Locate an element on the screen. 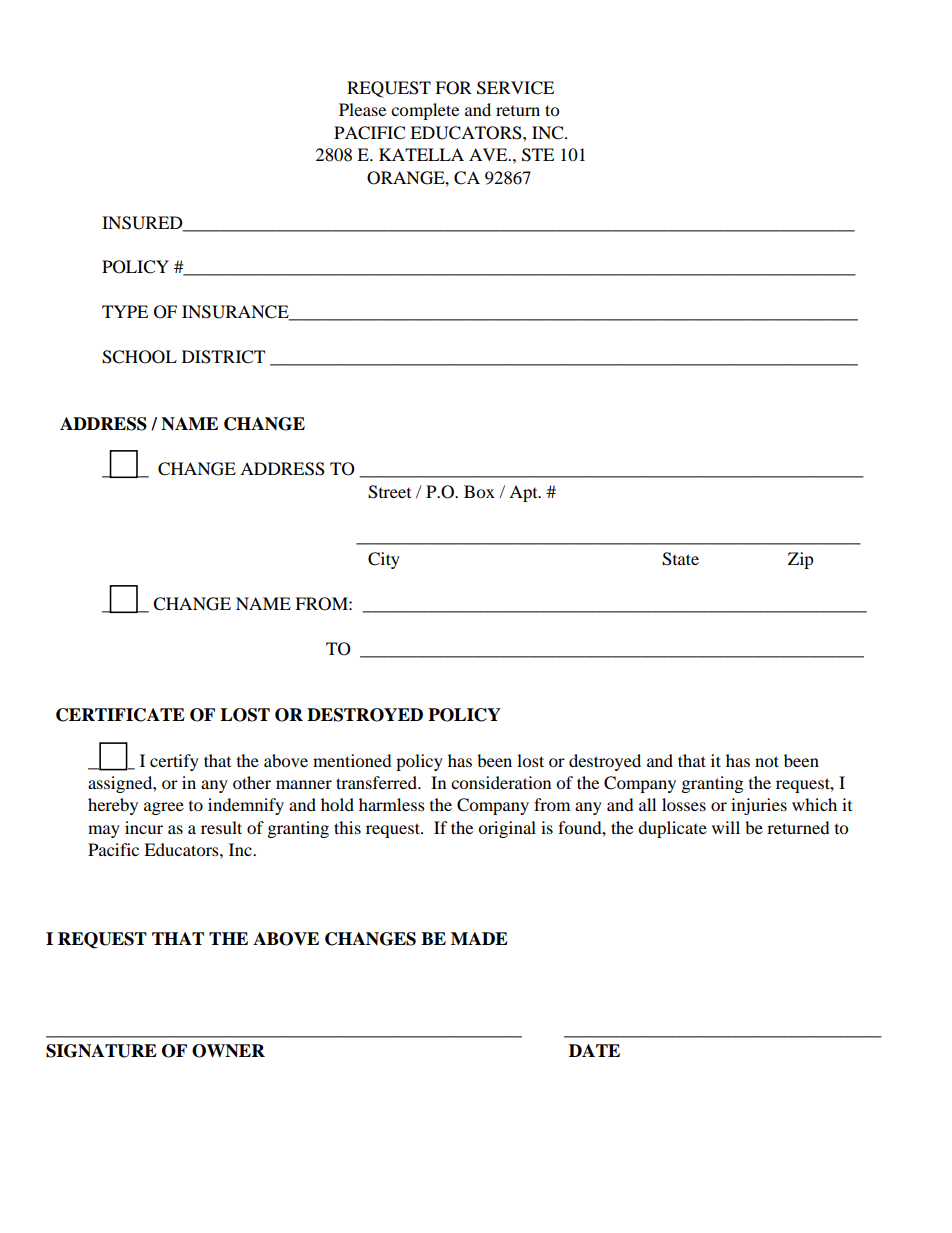 The image size is (952, 1233). will is located at coordinates (726, 827).
